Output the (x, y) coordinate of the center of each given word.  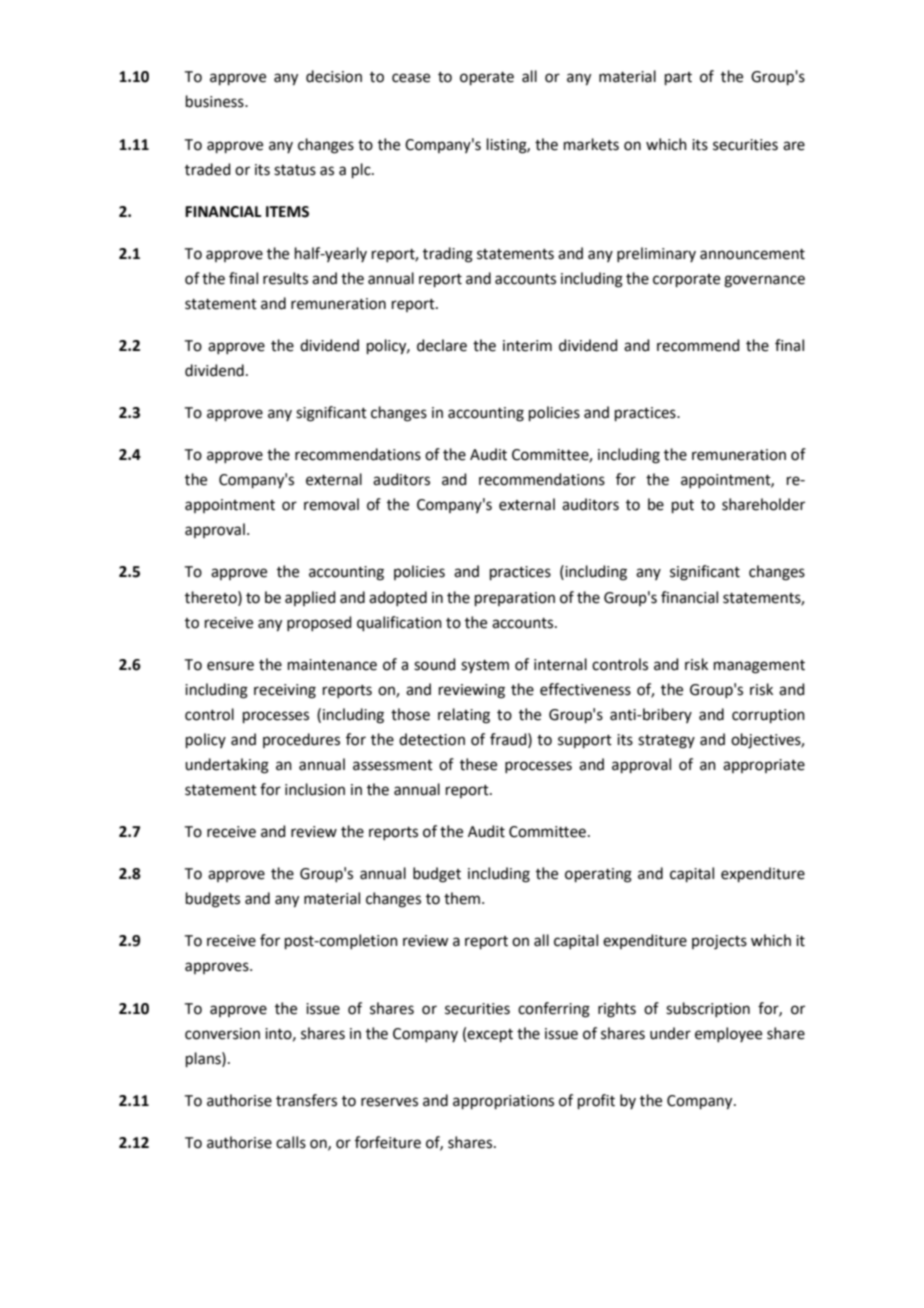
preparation (515, 599)
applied (310, 598)
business (216, 101)
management (759, 667)
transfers (306, 1100)
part (678, 78)
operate (487, 78)
